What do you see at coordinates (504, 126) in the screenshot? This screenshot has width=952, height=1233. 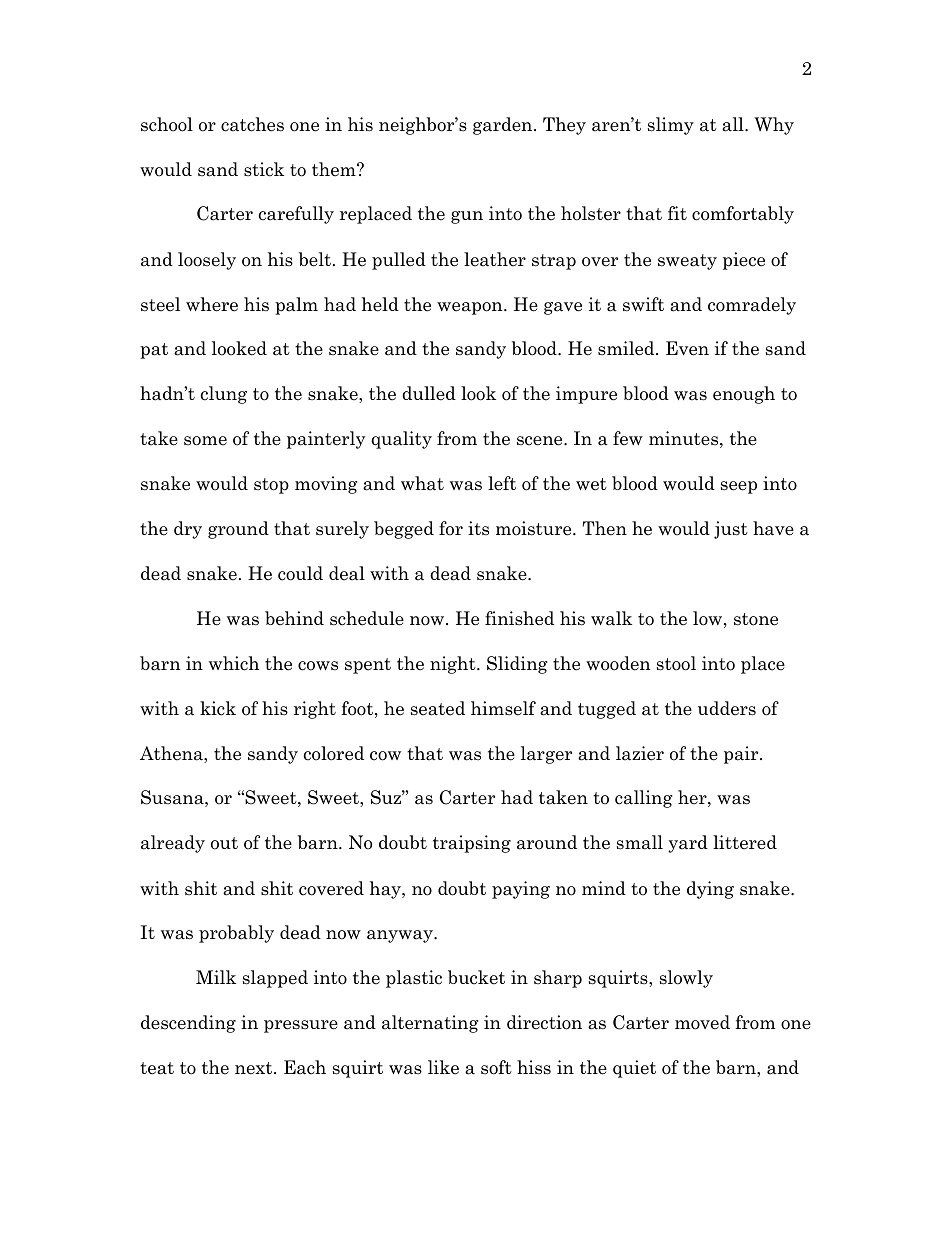 I see `garden` at bounding box center [504, 126].
